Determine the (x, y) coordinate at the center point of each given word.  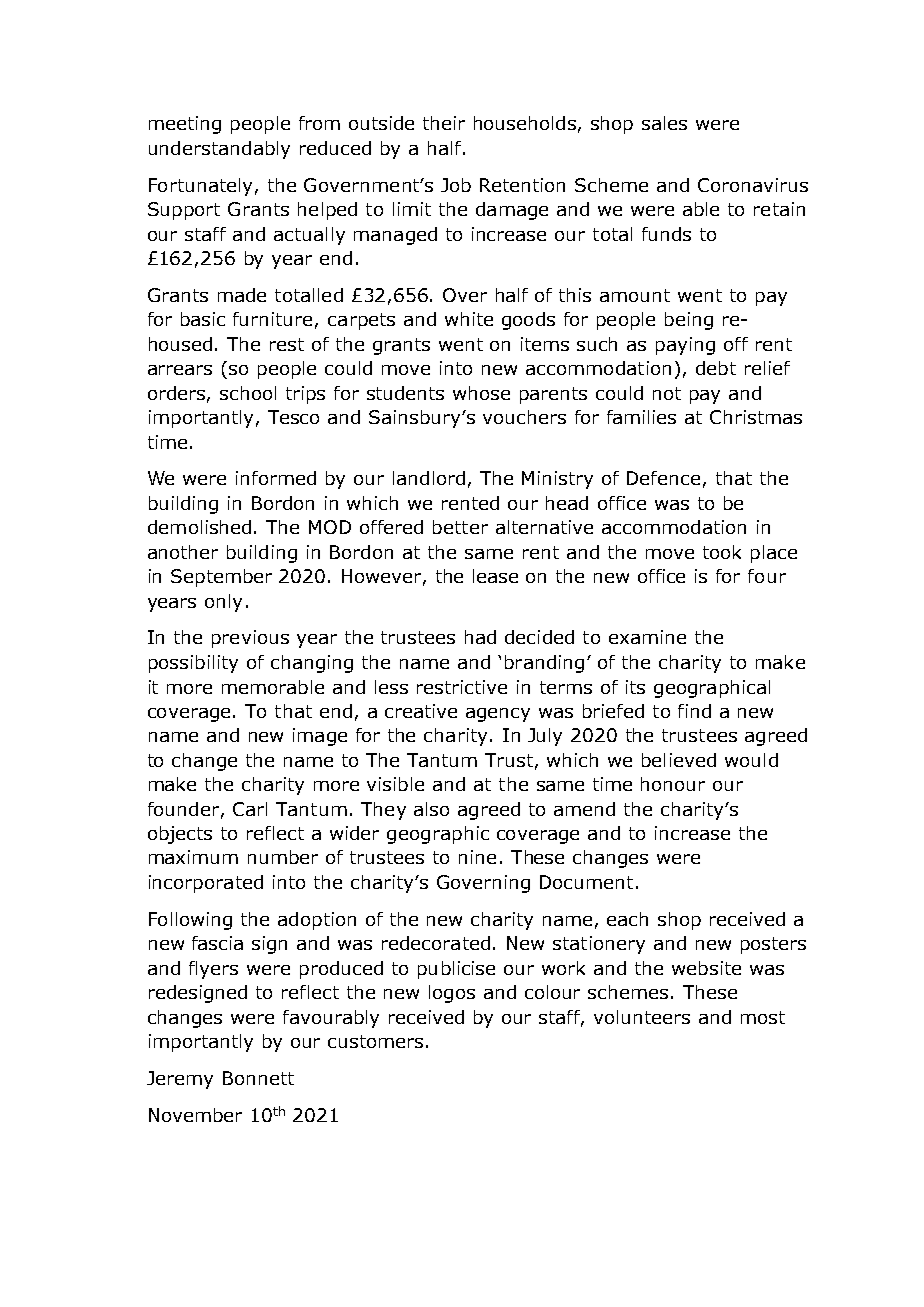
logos (452, 994)
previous (250, 639)
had (480, 637)
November (195, 1115)
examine (647, 637)
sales (664, 123)
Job (456, 185)
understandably (219, 150)
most (763, 1017)
